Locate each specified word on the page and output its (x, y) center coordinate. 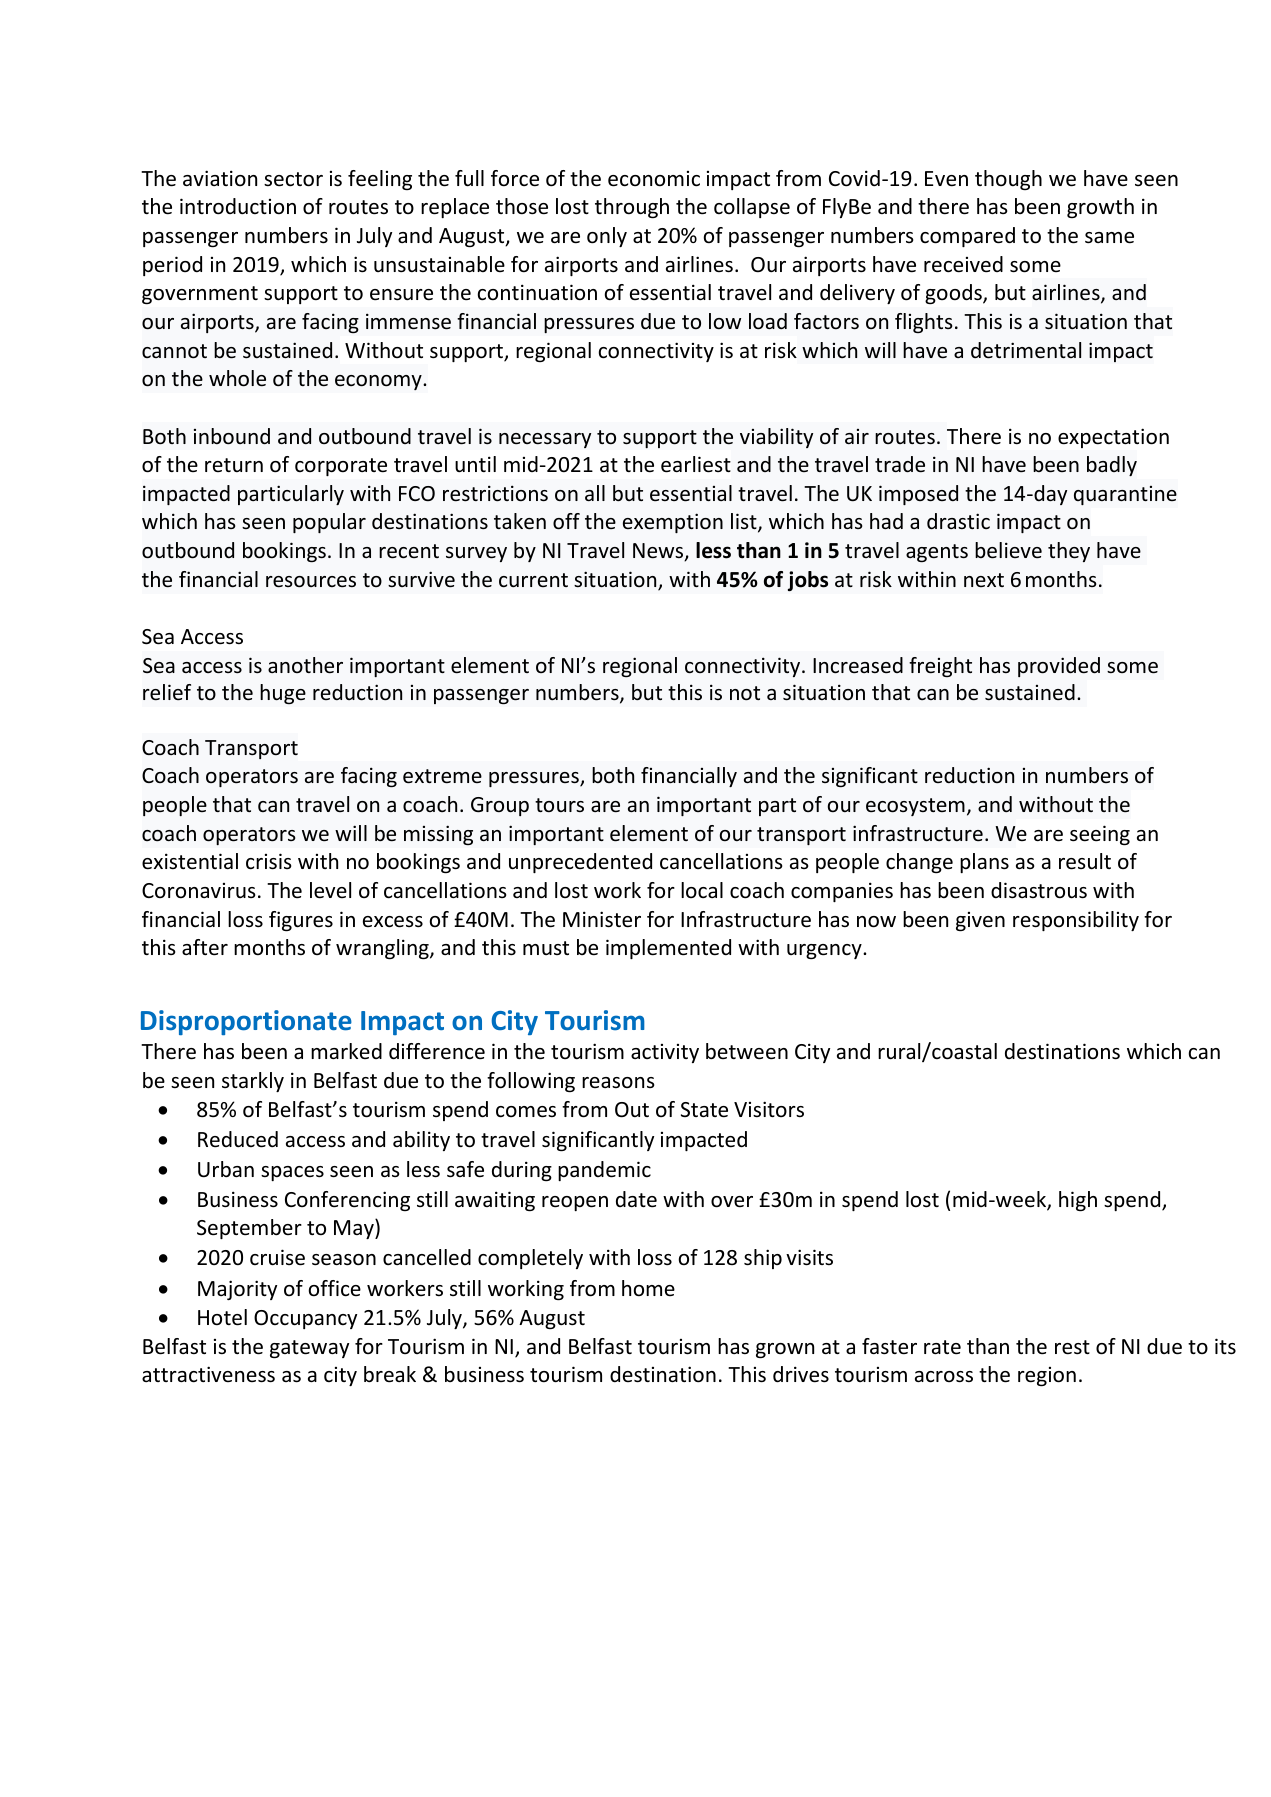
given (980, 921)
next (984, 580)
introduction (238, 206)
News (659, 552)
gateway (309, 1349)
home (648, 1288)
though (1008, 180)
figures (301, 921)
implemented (668, 949)
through (632, 208)
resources (311, 582)
